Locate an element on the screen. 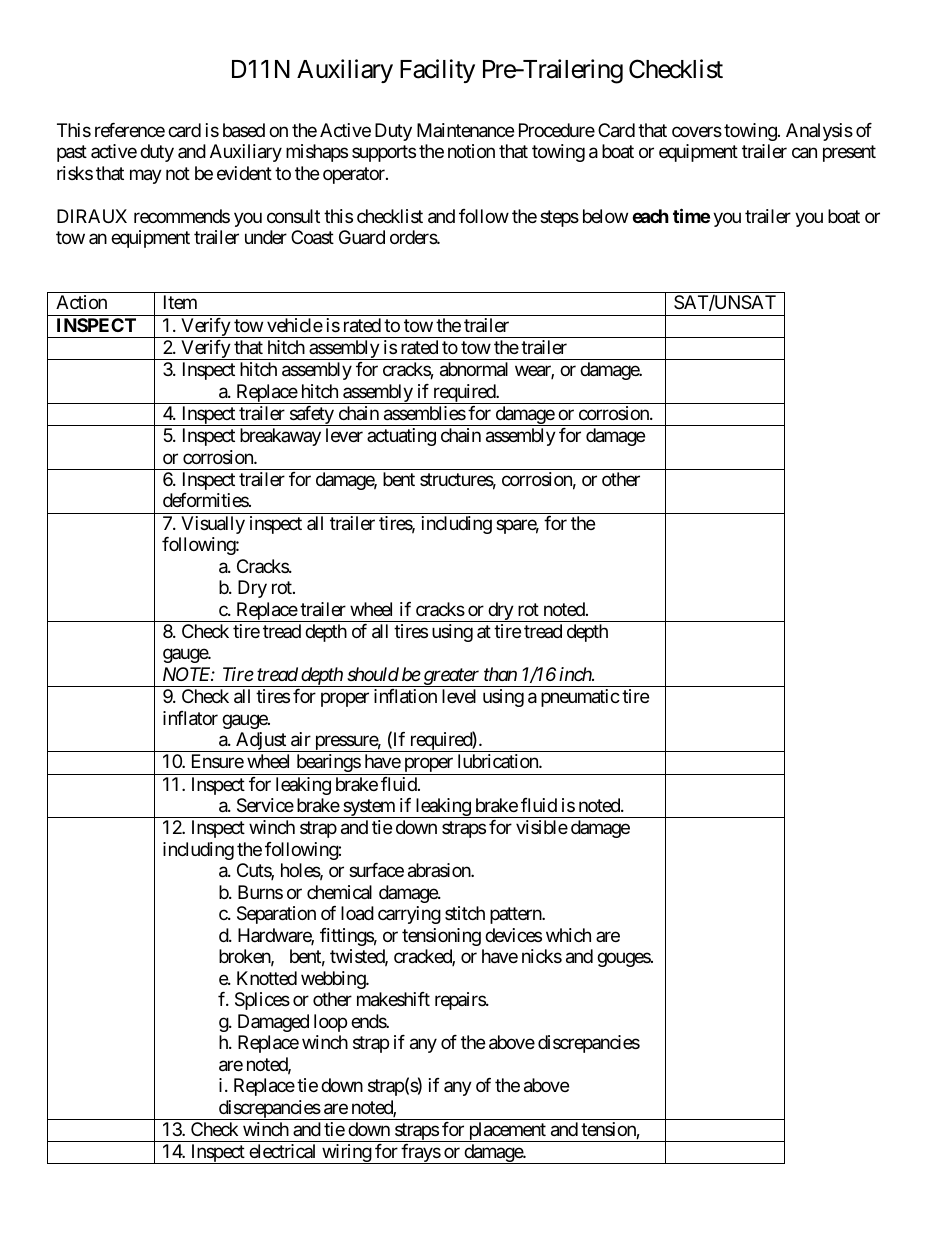 This screenshot has width=952, height=1233. wiring is located at coordinates (346, 1154).
